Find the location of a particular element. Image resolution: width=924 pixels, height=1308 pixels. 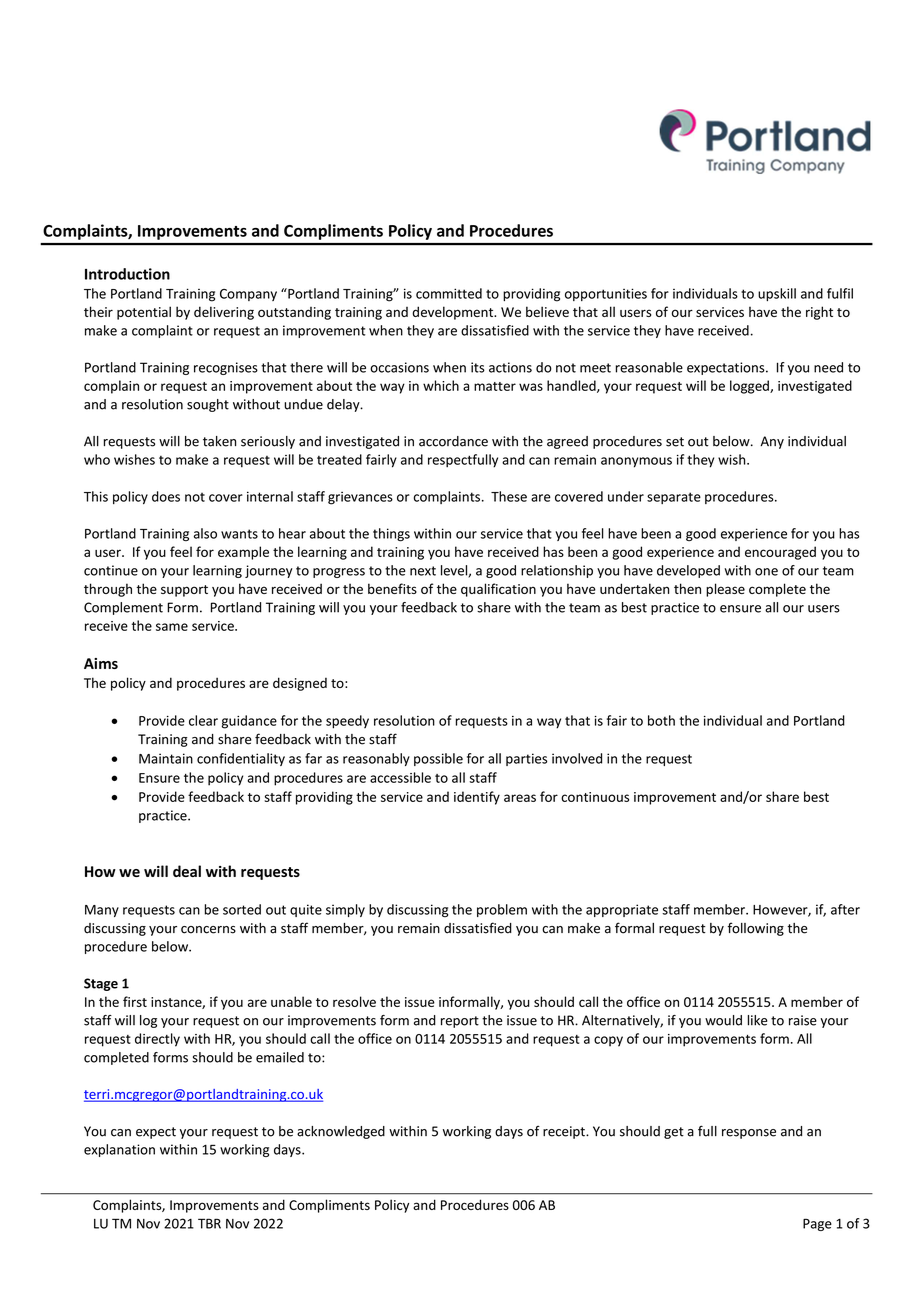

TBR is located at coordinates (209, 1223).
